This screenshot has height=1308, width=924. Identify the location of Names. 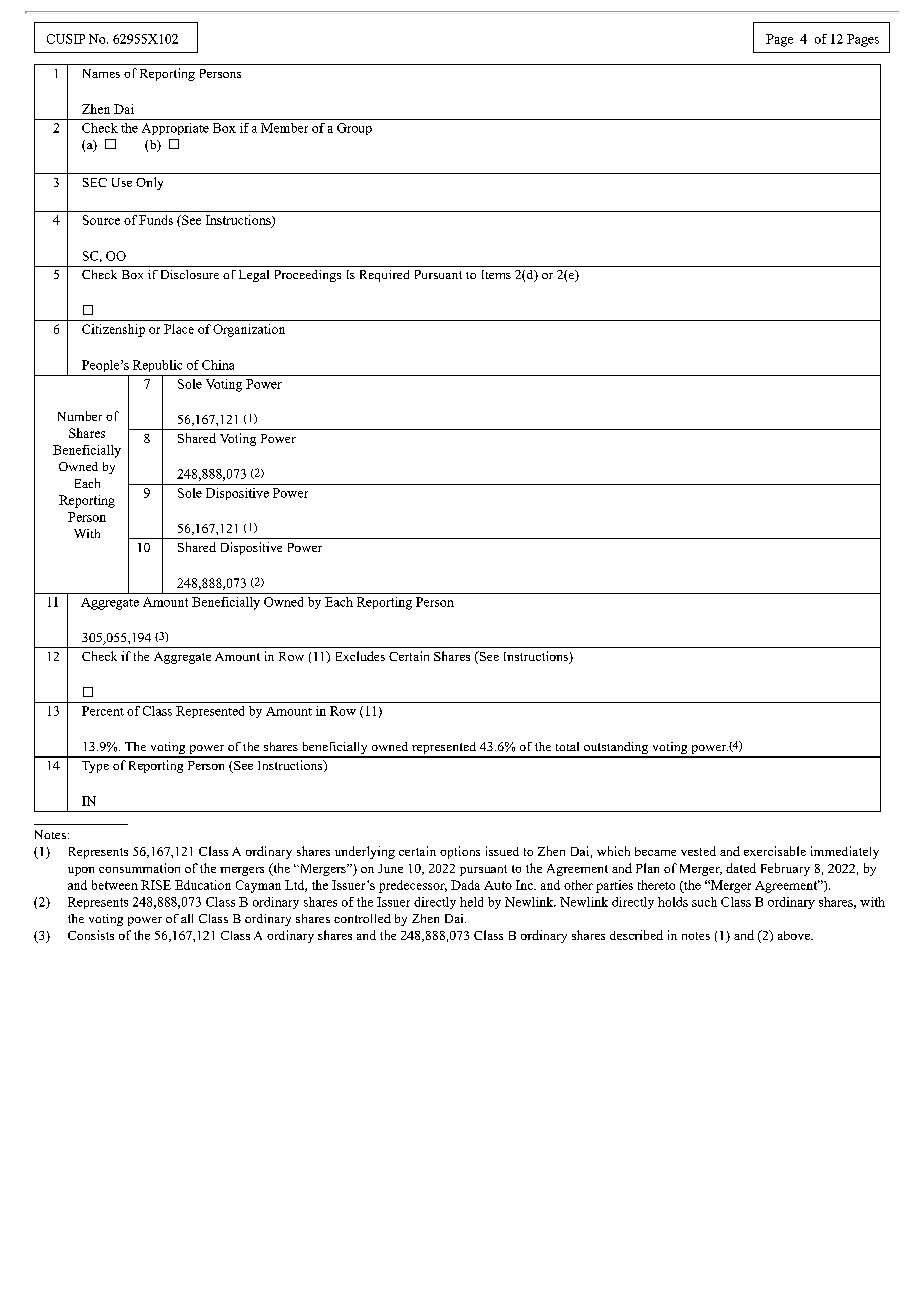
(101, 73).
